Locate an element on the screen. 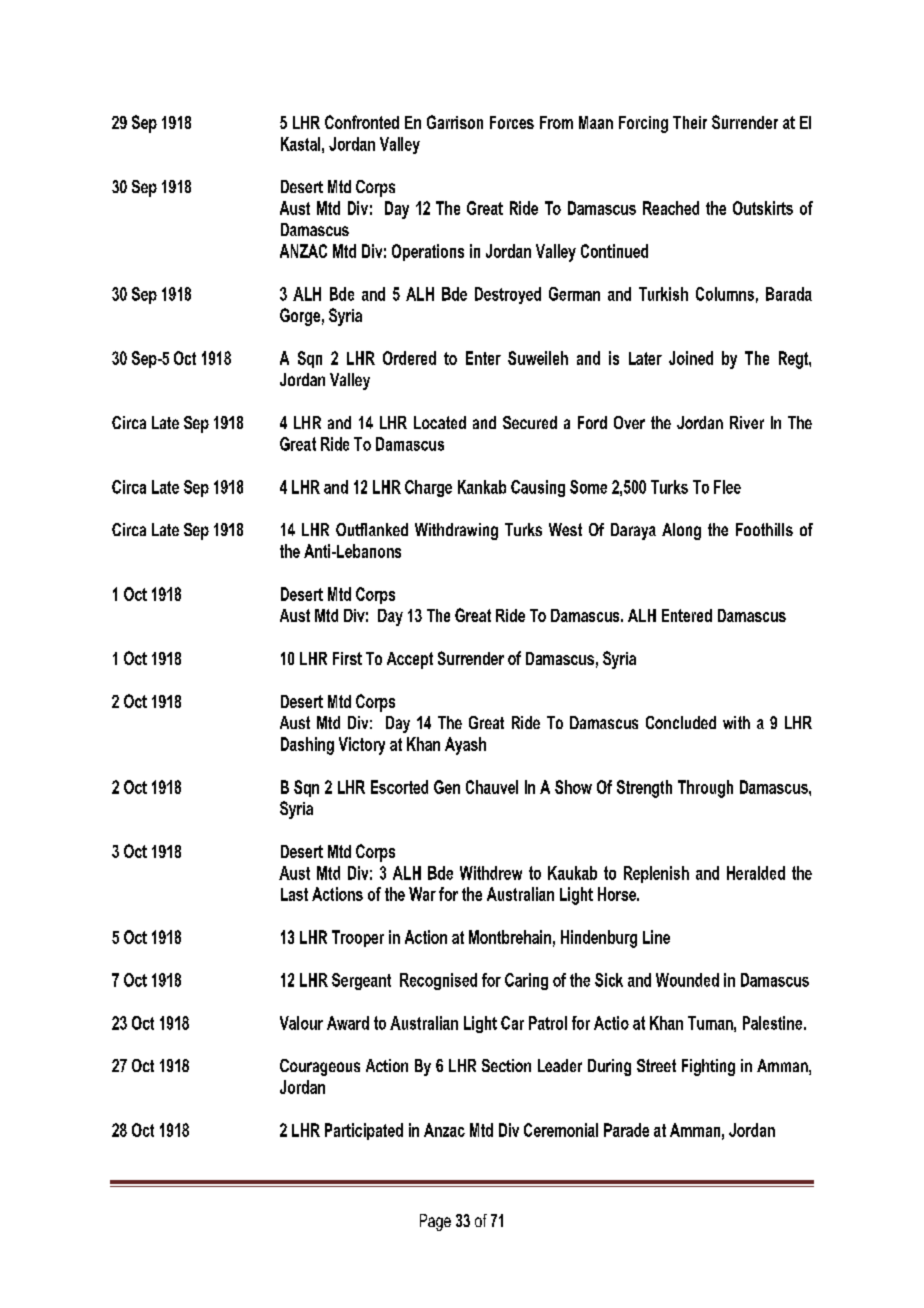 This screenshot has height=1308, width=924. Participated is located at coordinates (364, 1131).
